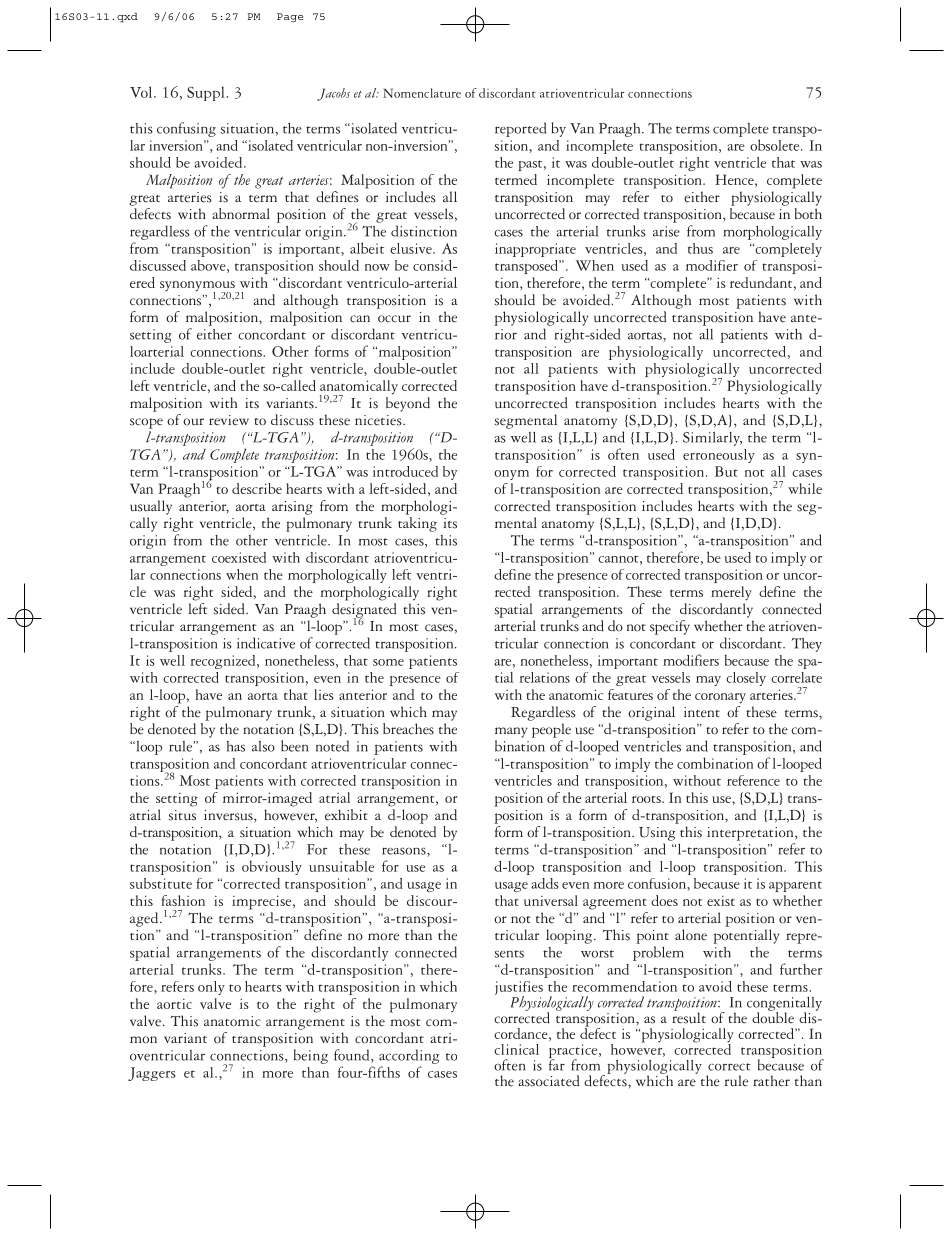 Image resolution: width=952 pixels, height=1236 pixels. I want to click on obsolete, so click(776, 145).
